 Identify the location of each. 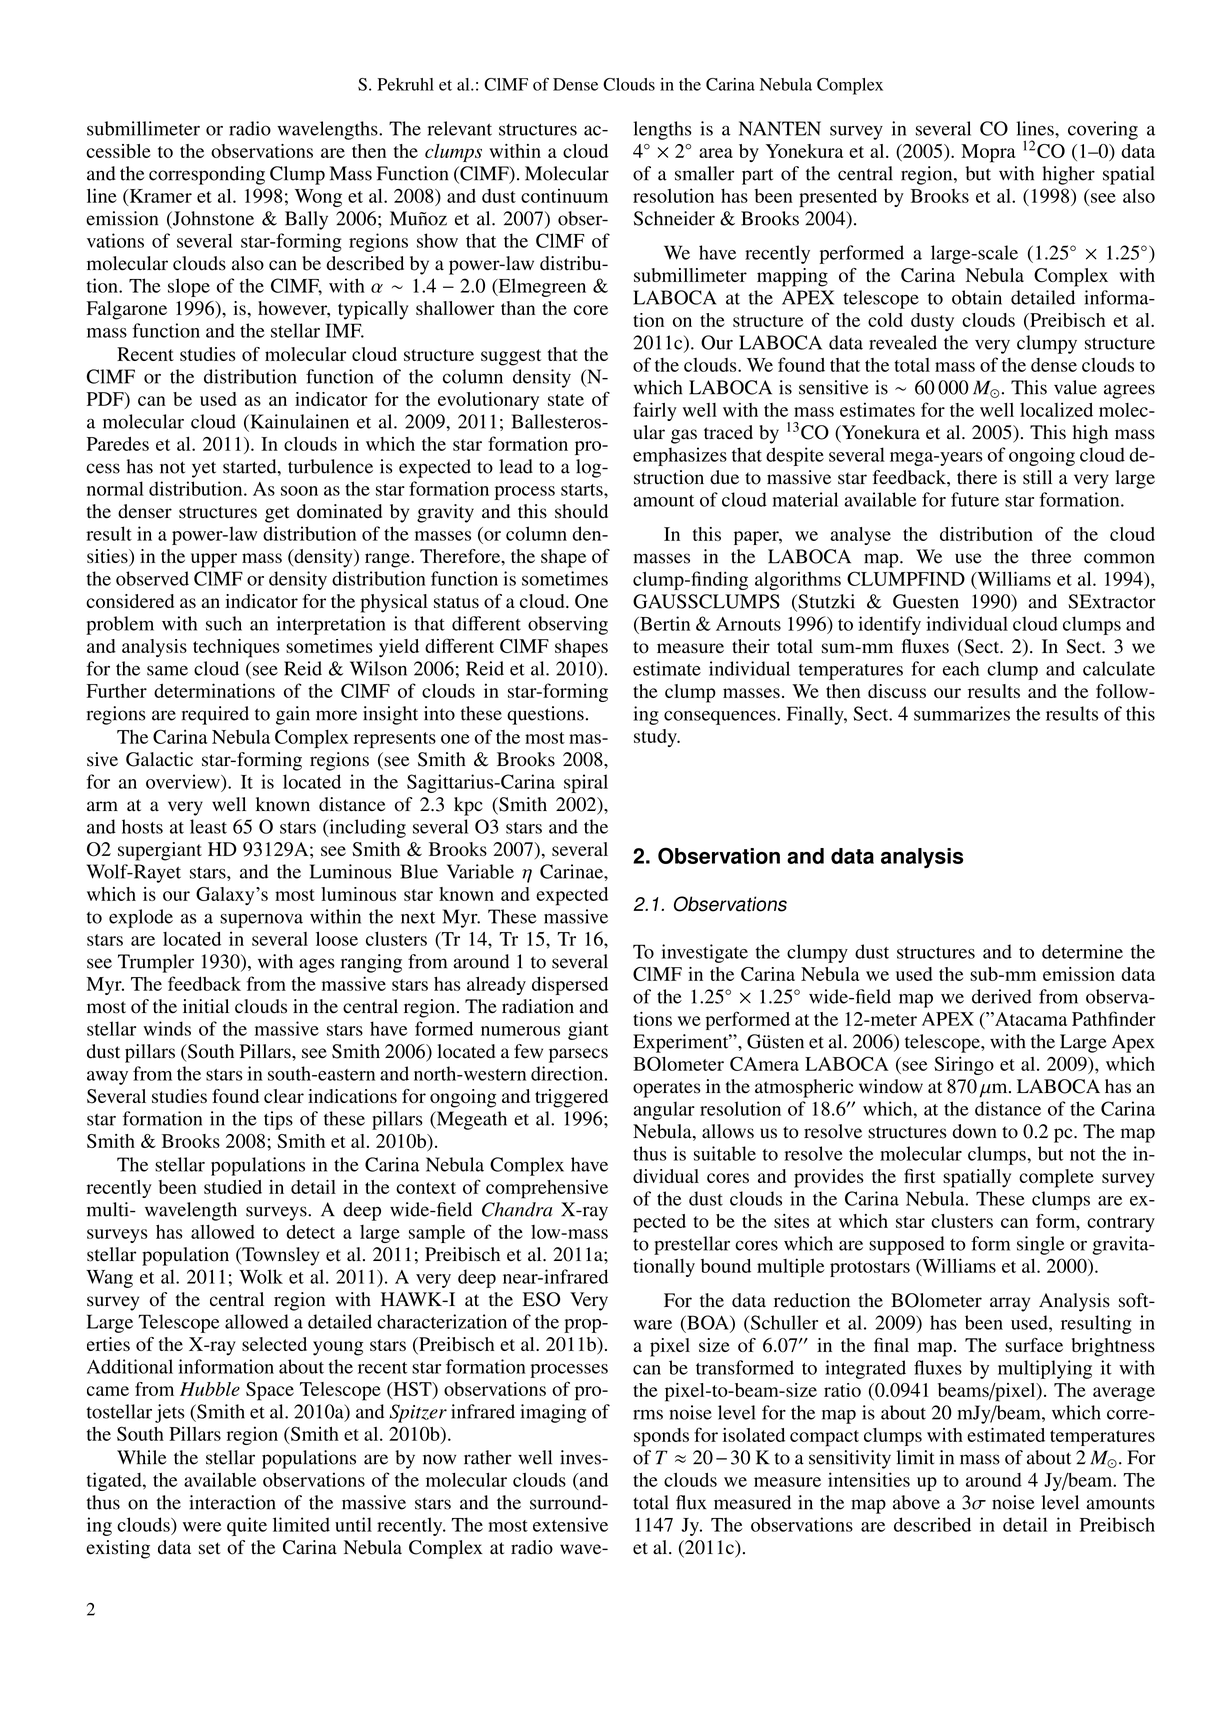
(961, 668).
